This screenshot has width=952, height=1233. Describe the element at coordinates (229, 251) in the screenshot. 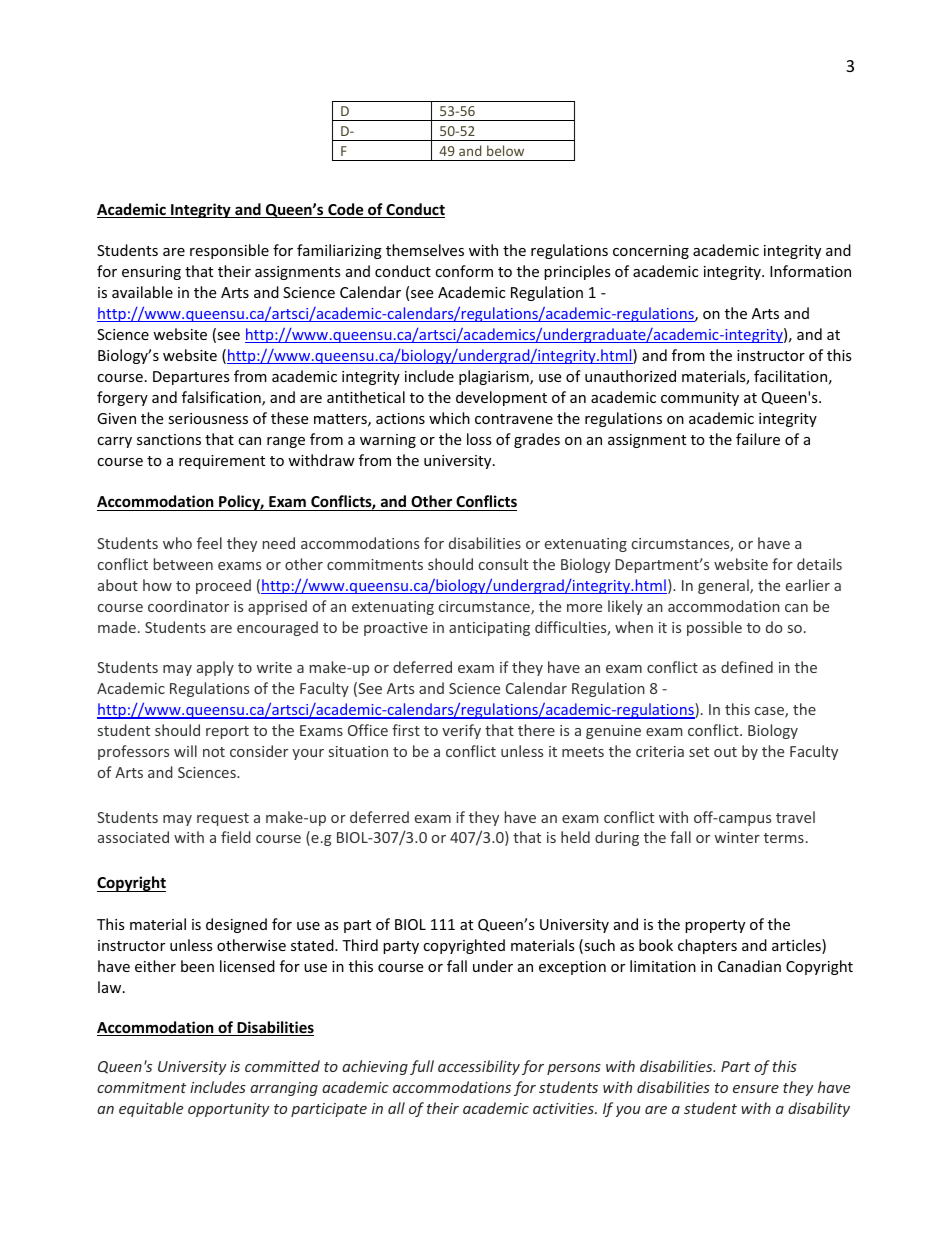

I see `responsible` at that location.
